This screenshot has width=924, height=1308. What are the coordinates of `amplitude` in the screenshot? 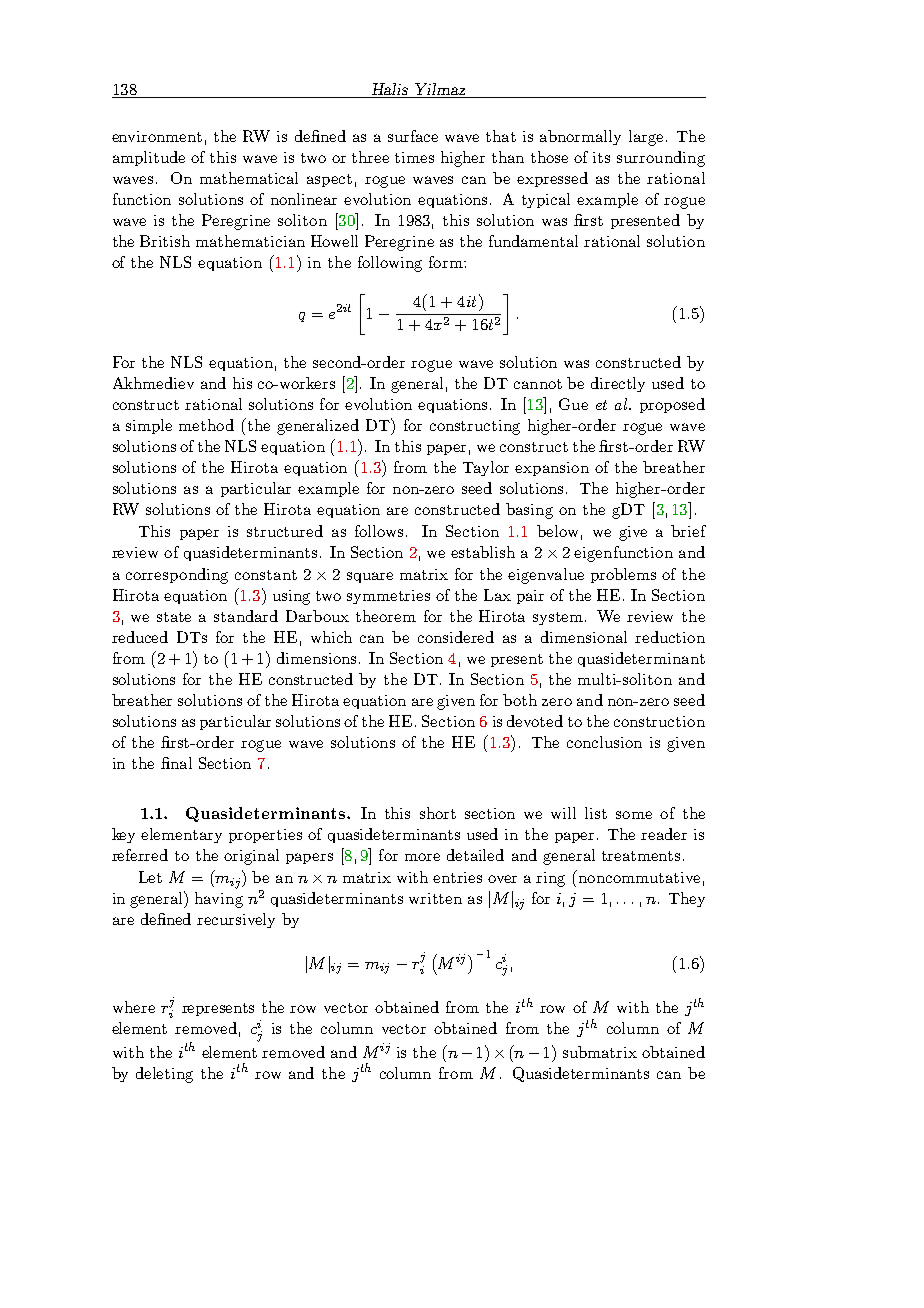 It's located at (149, 158).
